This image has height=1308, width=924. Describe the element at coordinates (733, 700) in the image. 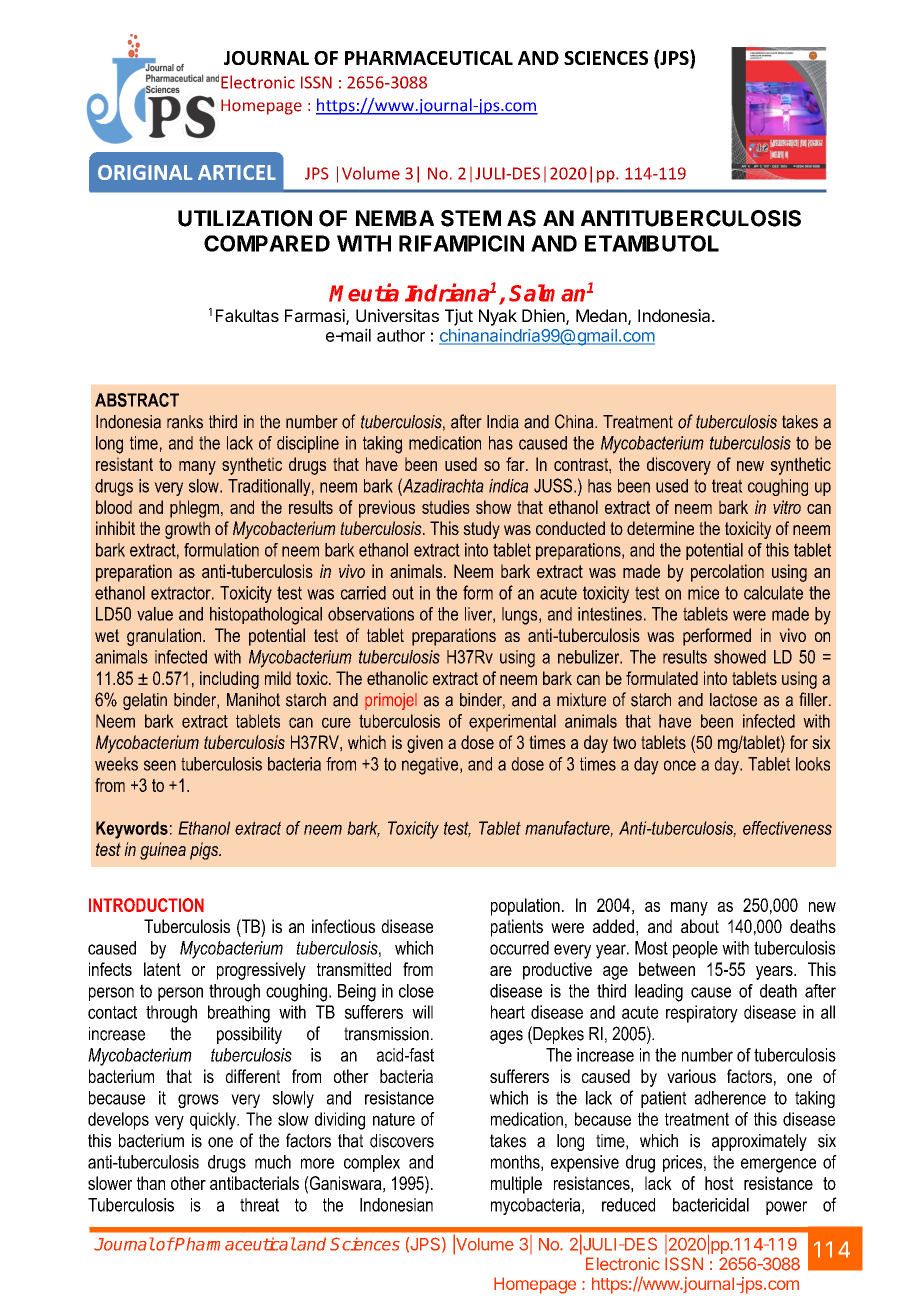

I see `lactose` at that location.
